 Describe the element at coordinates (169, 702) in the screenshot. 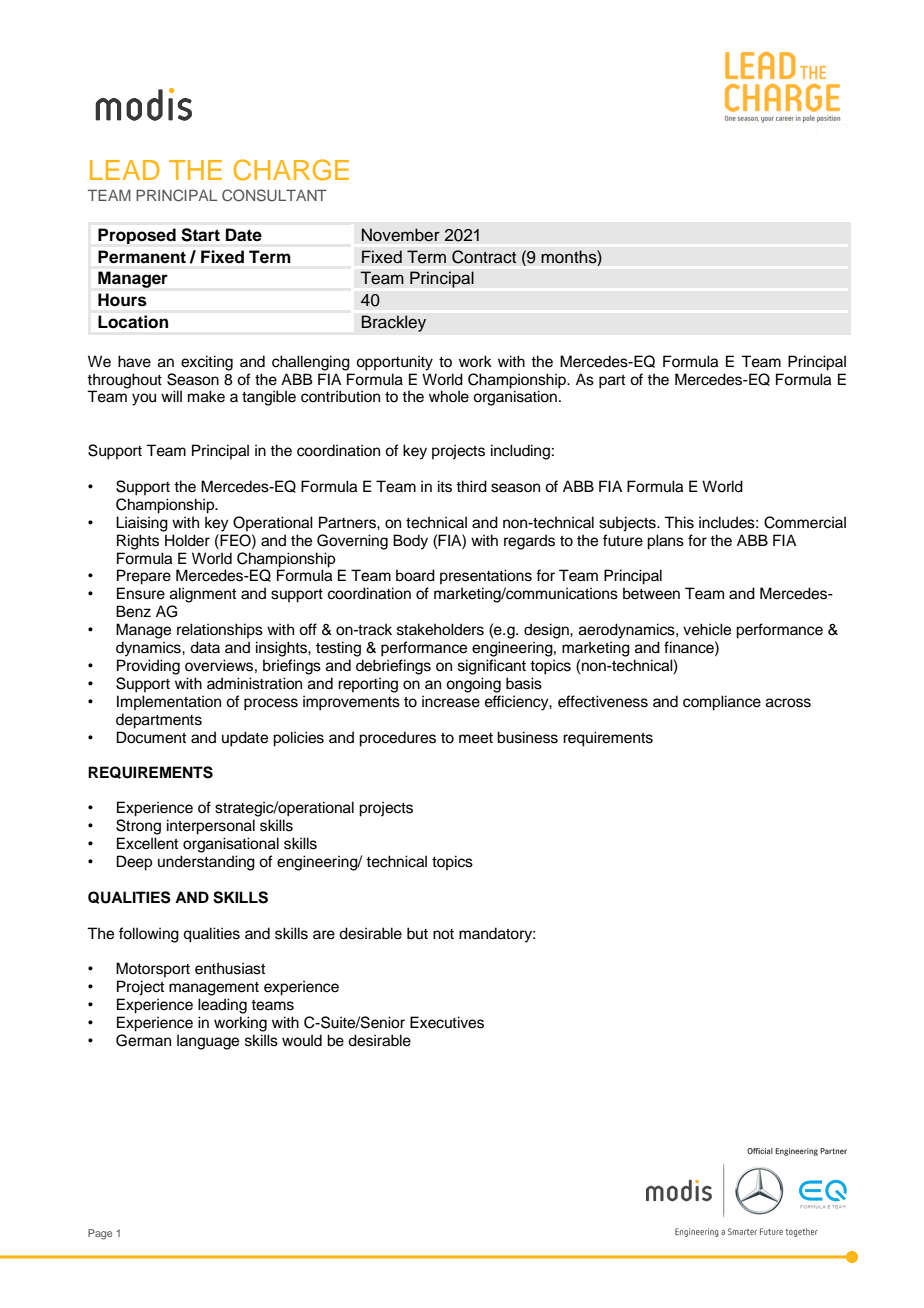

I see `Implementation` at that location.
